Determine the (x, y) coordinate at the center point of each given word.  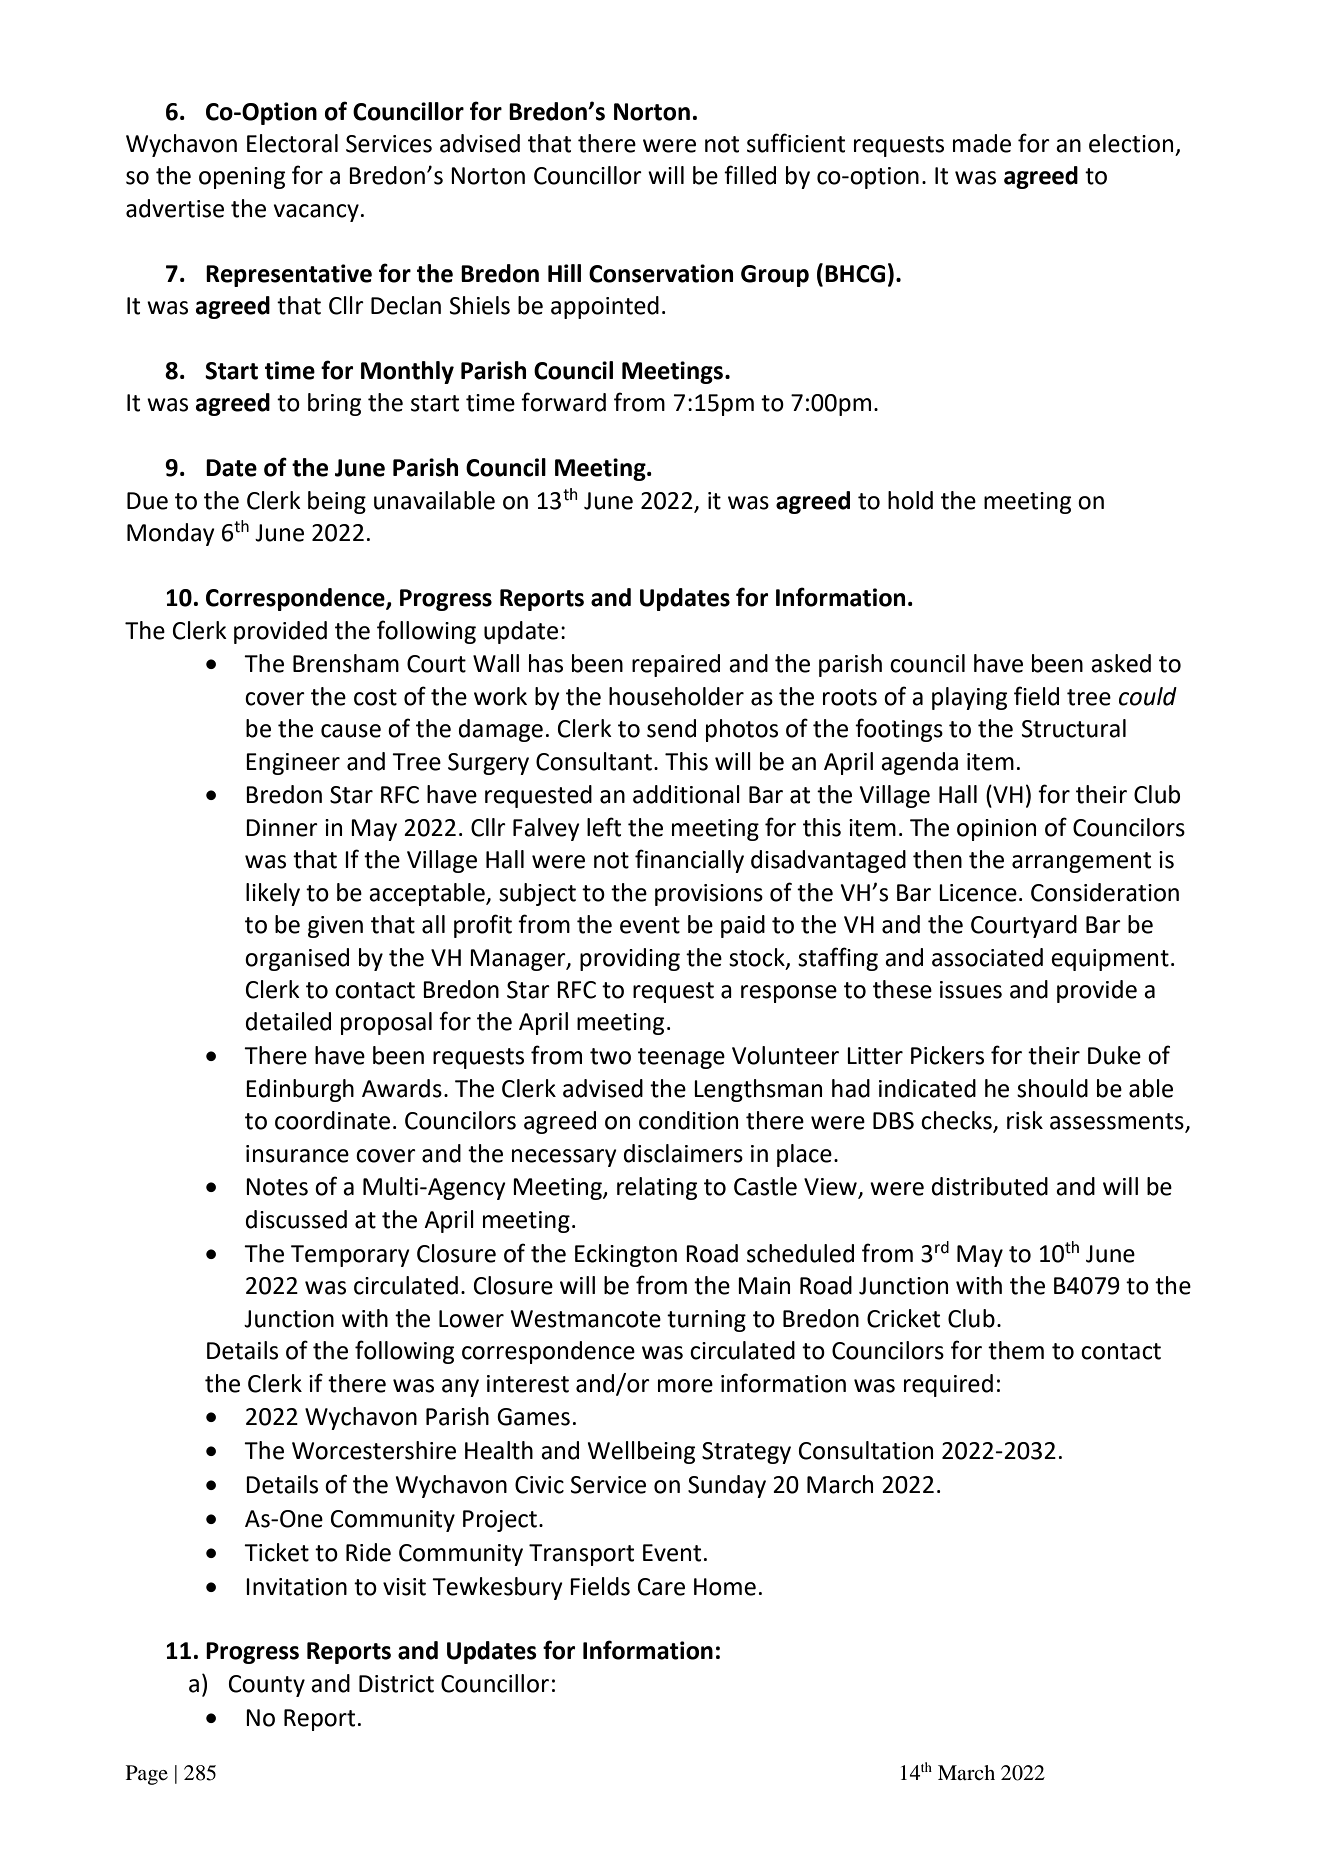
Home (725, 1587)
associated (987, 957)
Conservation (661, 273)
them (1016, 1350)
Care (661, 1587)
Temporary (350, 1256)
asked (1121, 663)
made (982, 143)
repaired (676, 665)
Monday (171, 534)
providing (630, 959)
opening (242, 178)
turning (706, 1321)
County (267, 1686)
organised (297, 959)
